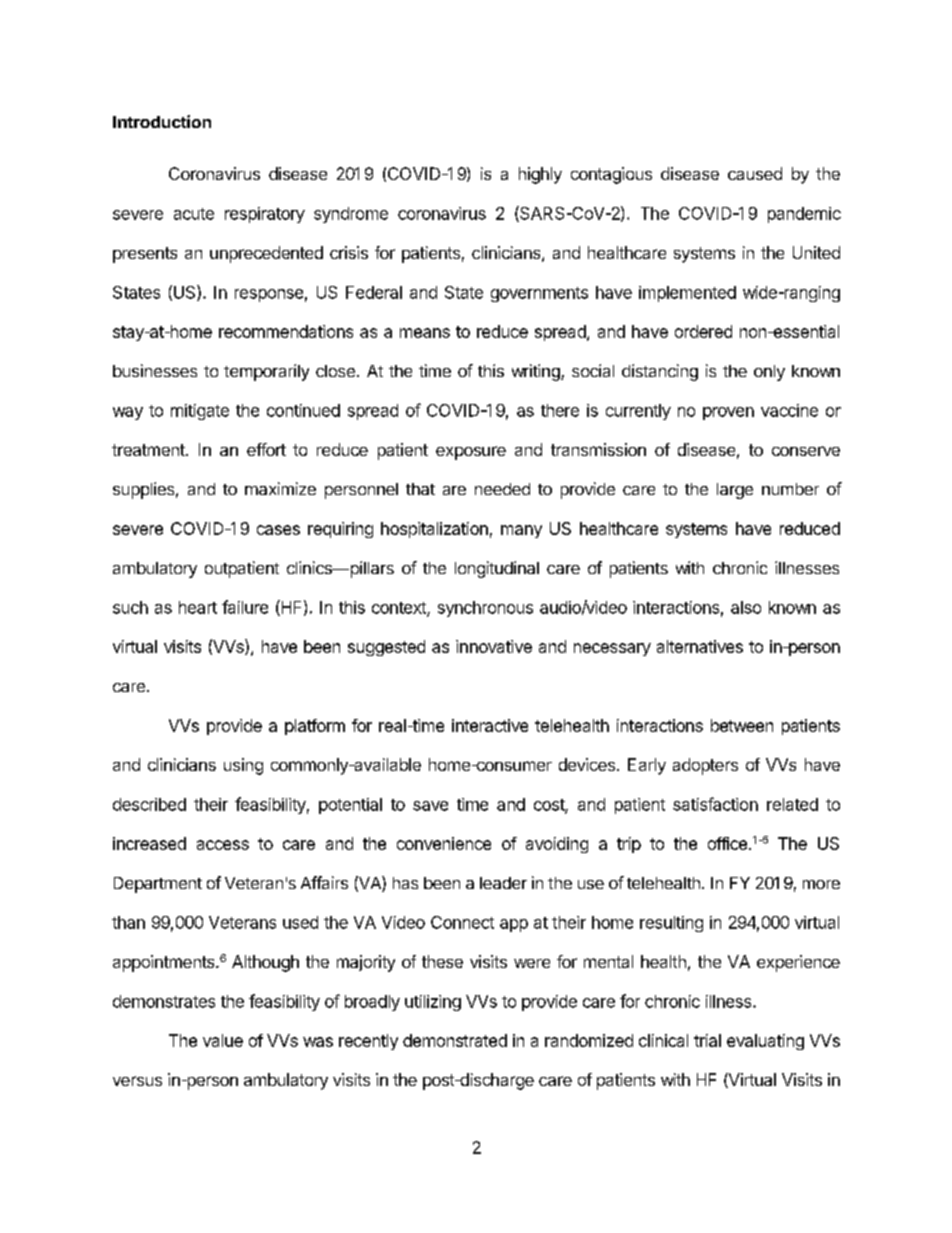 The height and width of the screenshot is (1233, 952). I want to click on evaluating, so click(765, 1042).
